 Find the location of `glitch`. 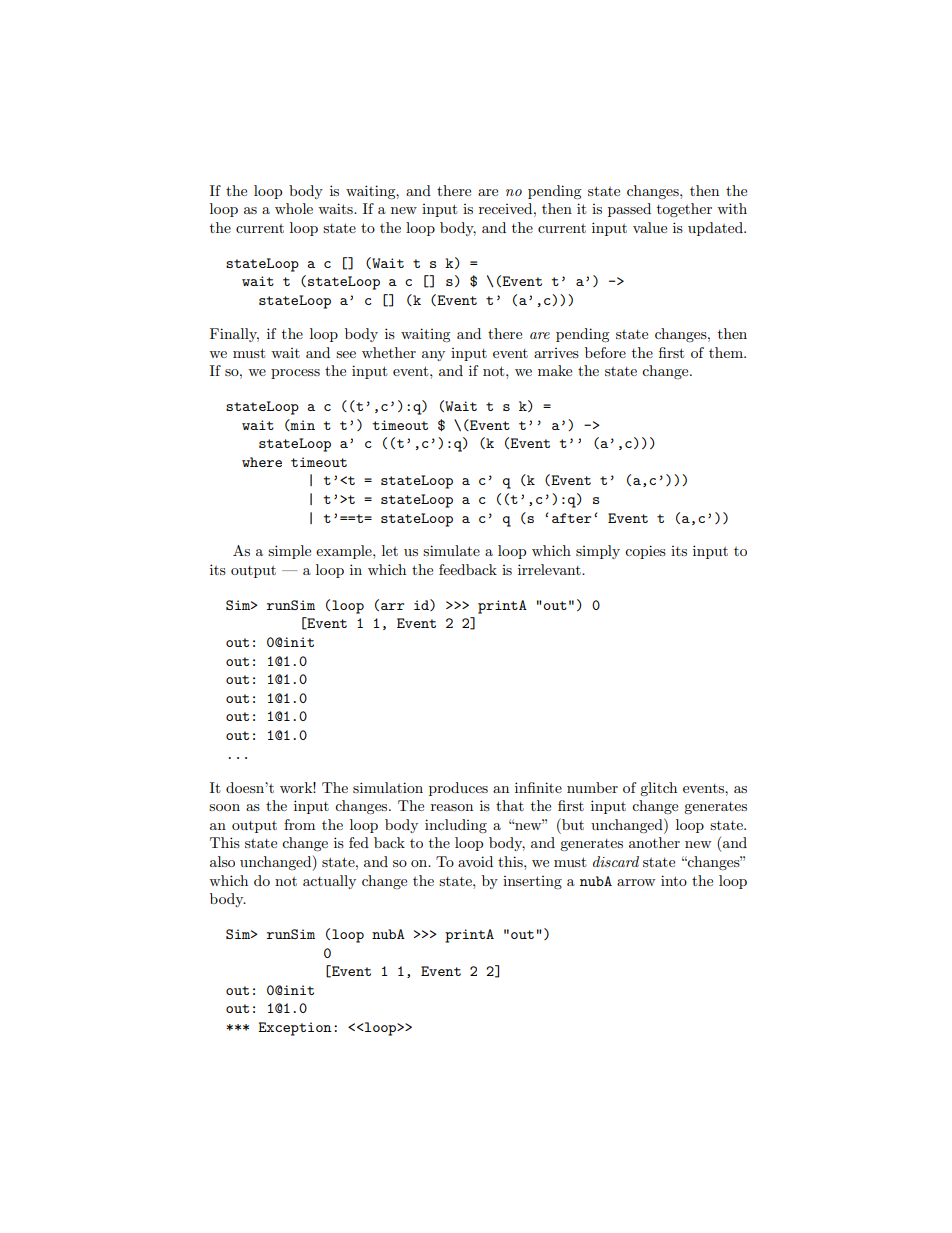

glitch is located at coordinates (658, 789).
